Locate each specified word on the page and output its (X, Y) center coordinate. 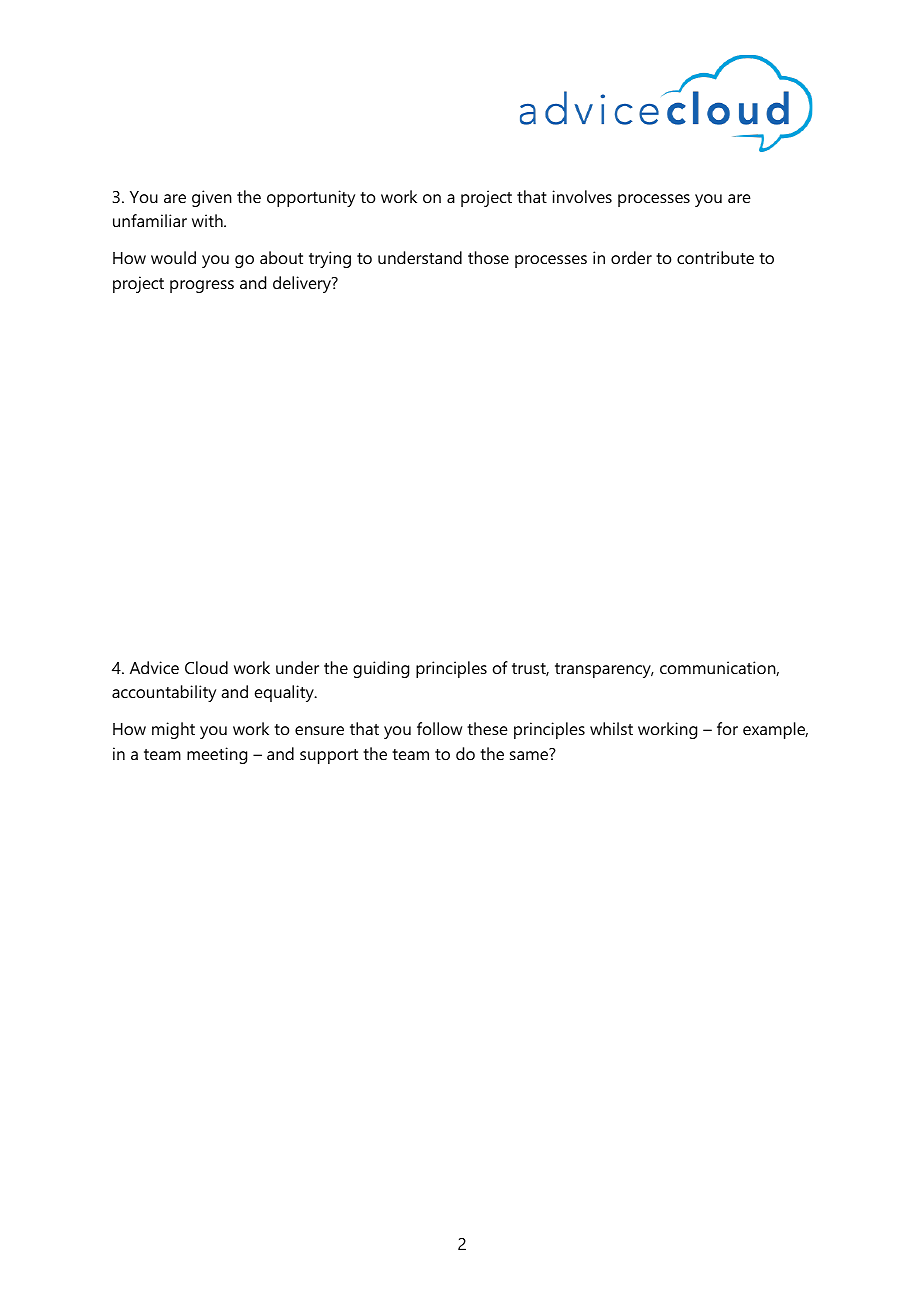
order (631, 257)
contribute (715, 257)
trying (330, 259)
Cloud (206, 667)
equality (285, 693)
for (727, 728)
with (208, 220)
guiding (381, 669)
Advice (154, 667)
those (488, 257)
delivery (303, 284)
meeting (217, 755)
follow (439, 728)
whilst (611, 728)
